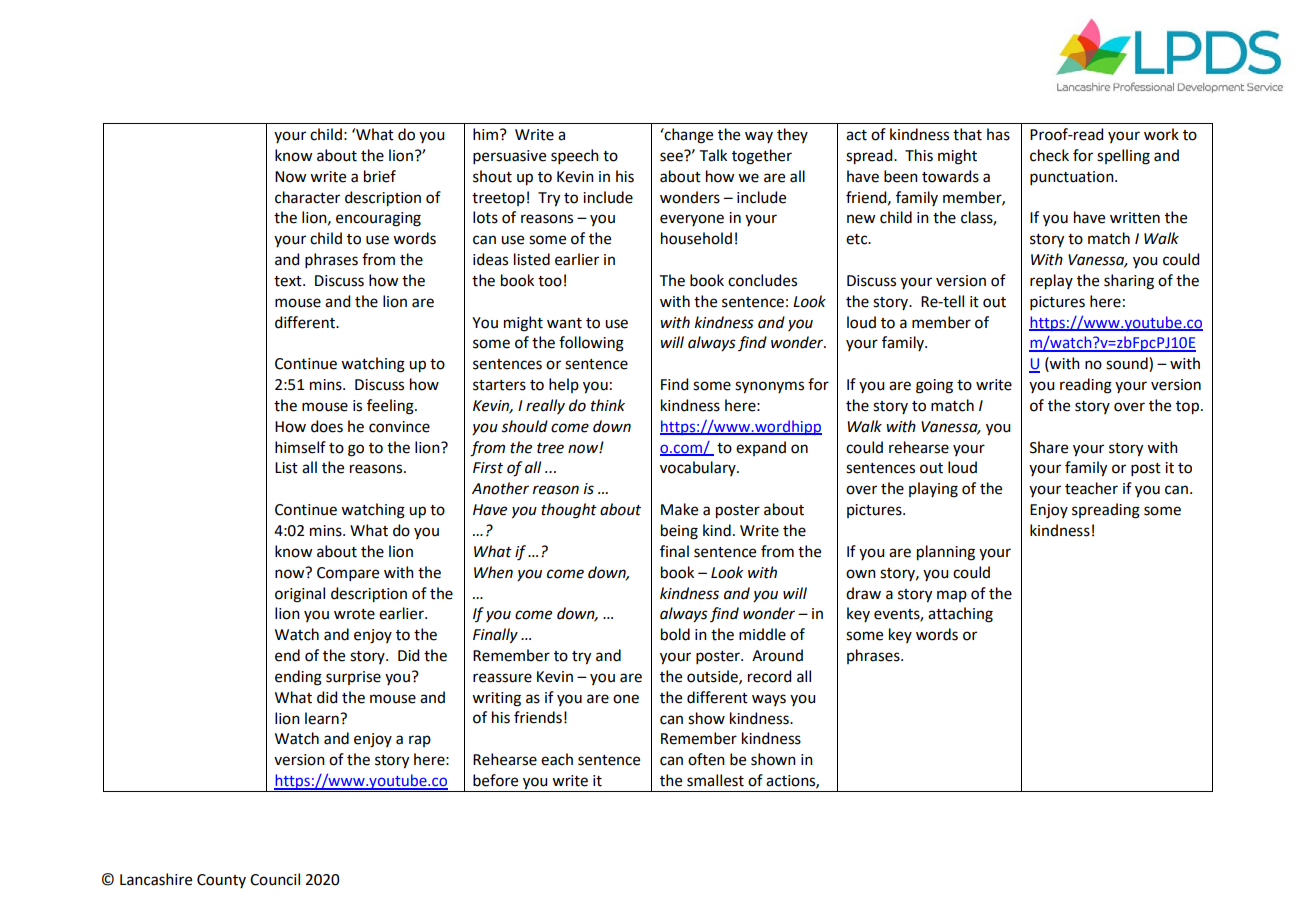  What do you see at coordinates (715, 780) in the document?
I see `smallest` at bounding box center [715, 780].
